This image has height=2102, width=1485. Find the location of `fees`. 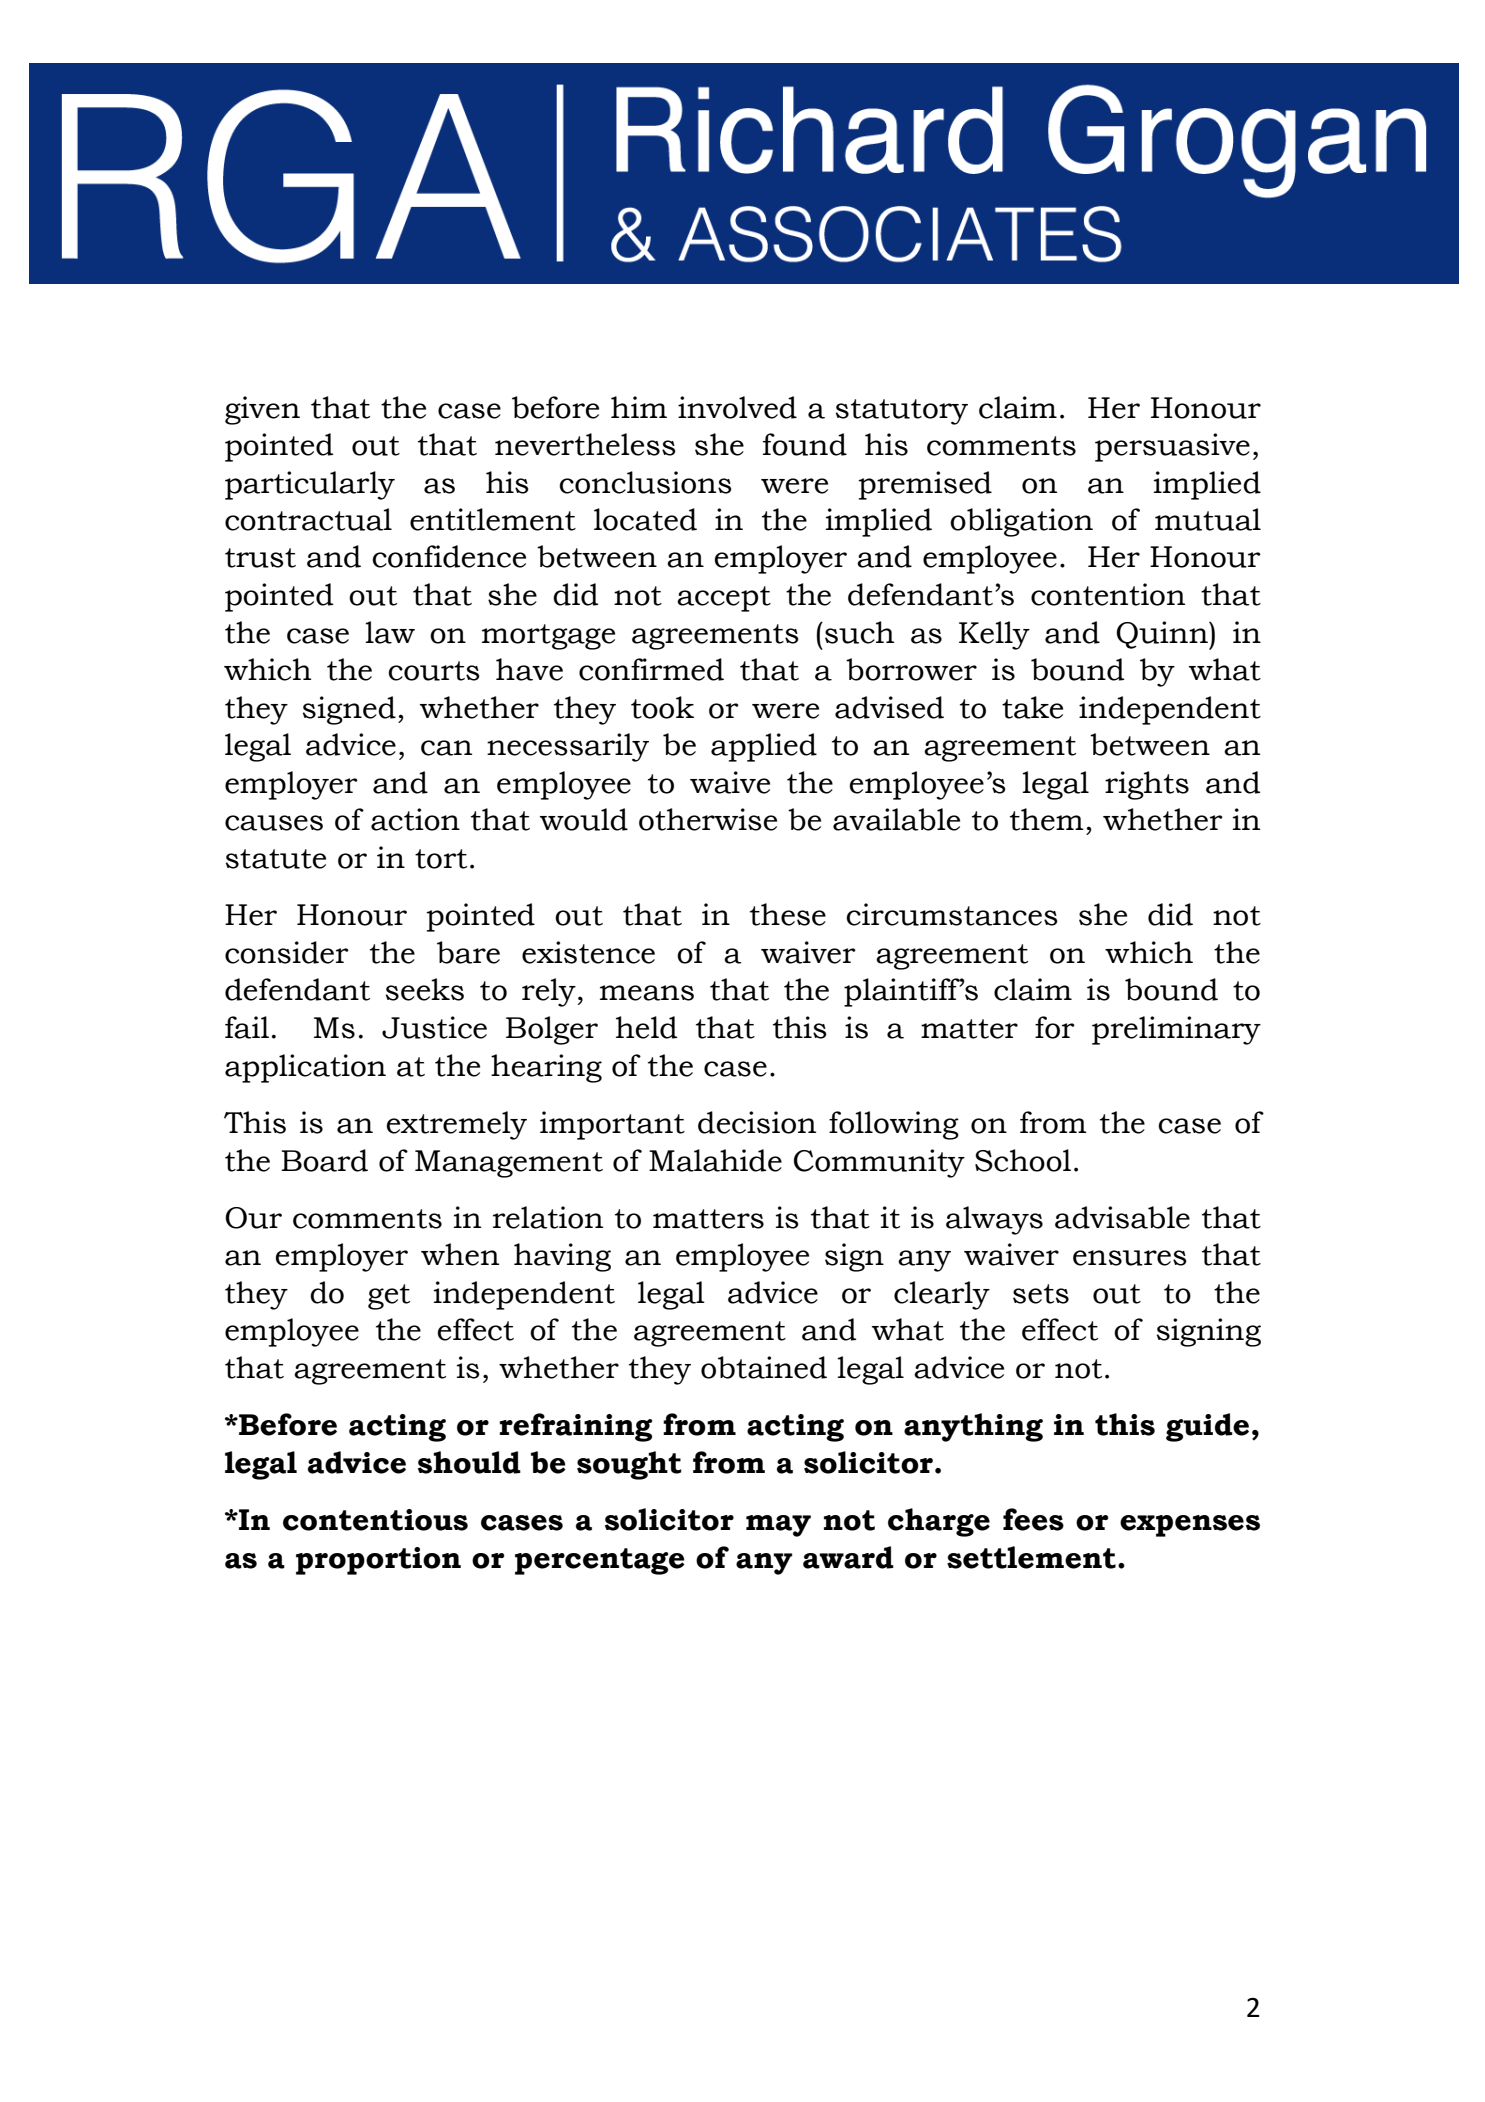

fees is located at coordinates (1033, 1519).
